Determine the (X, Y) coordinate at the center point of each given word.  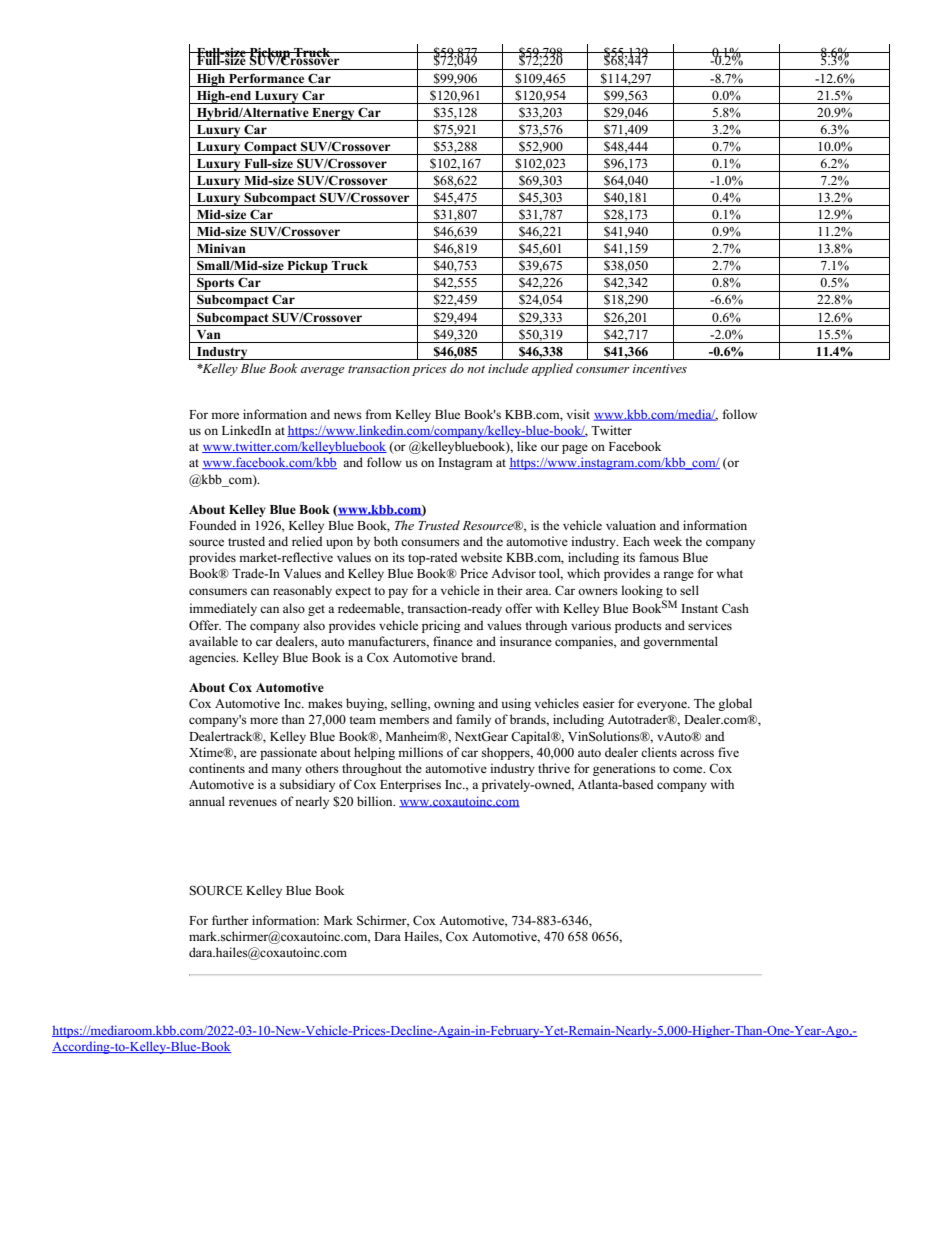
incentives (660, 368)
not (476, 369)
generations (624, 769)
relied (307, 541)
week (667, 541)
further (230, 920)
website (481, 557)
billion (376, 801)
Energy (333, 114)
